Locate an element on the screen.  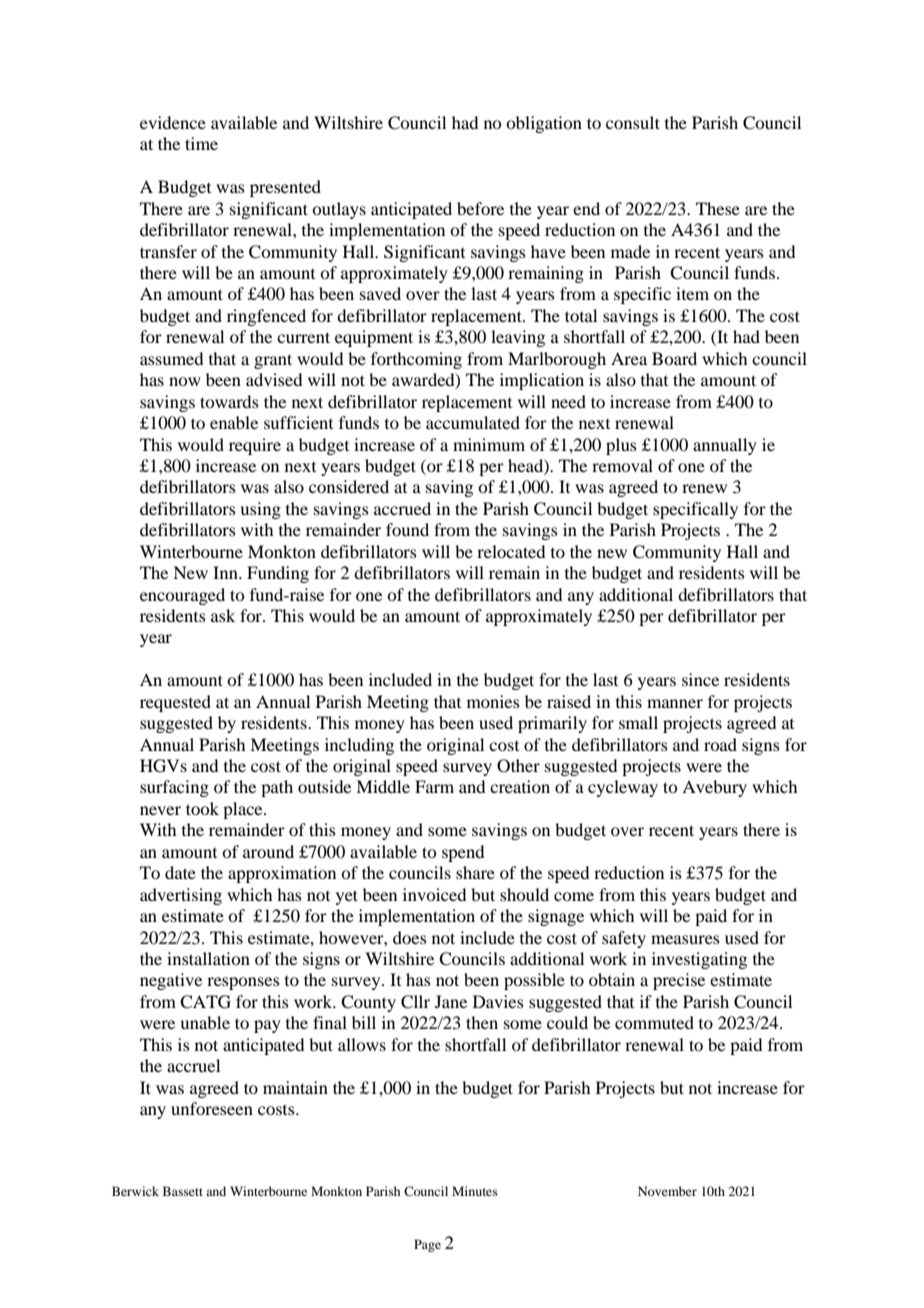
safety is located at coordinates (624, 939).
